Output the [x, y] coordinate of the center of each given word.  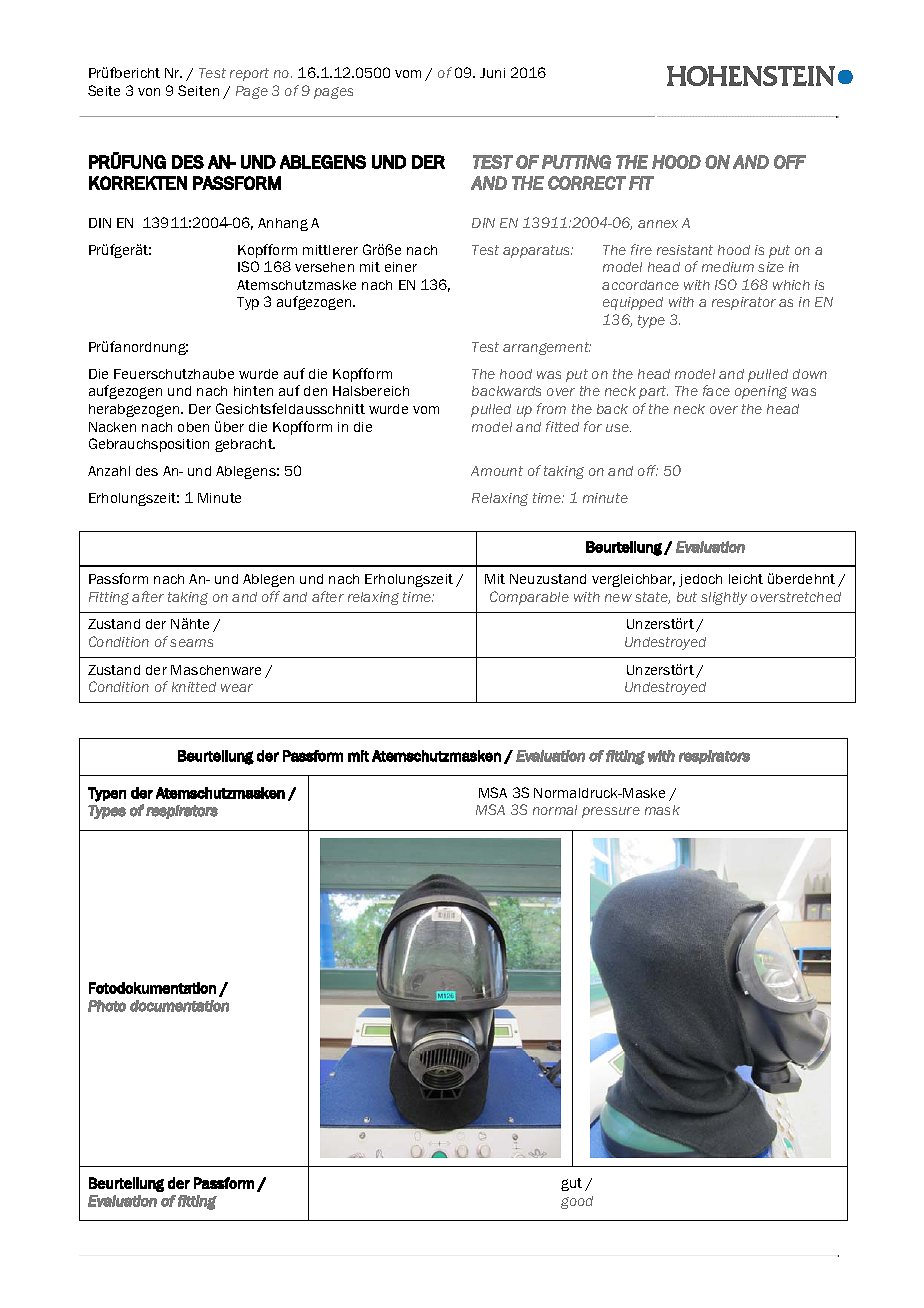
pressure [611, 812]
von [149, 92]
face [716, 390]
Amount [497, 471]
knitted [194, 687]
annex [658, 224]
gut [571, 1184]
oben [193, 427]
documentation [179, 1006]
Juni [492, 73]
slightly [724, 598]
